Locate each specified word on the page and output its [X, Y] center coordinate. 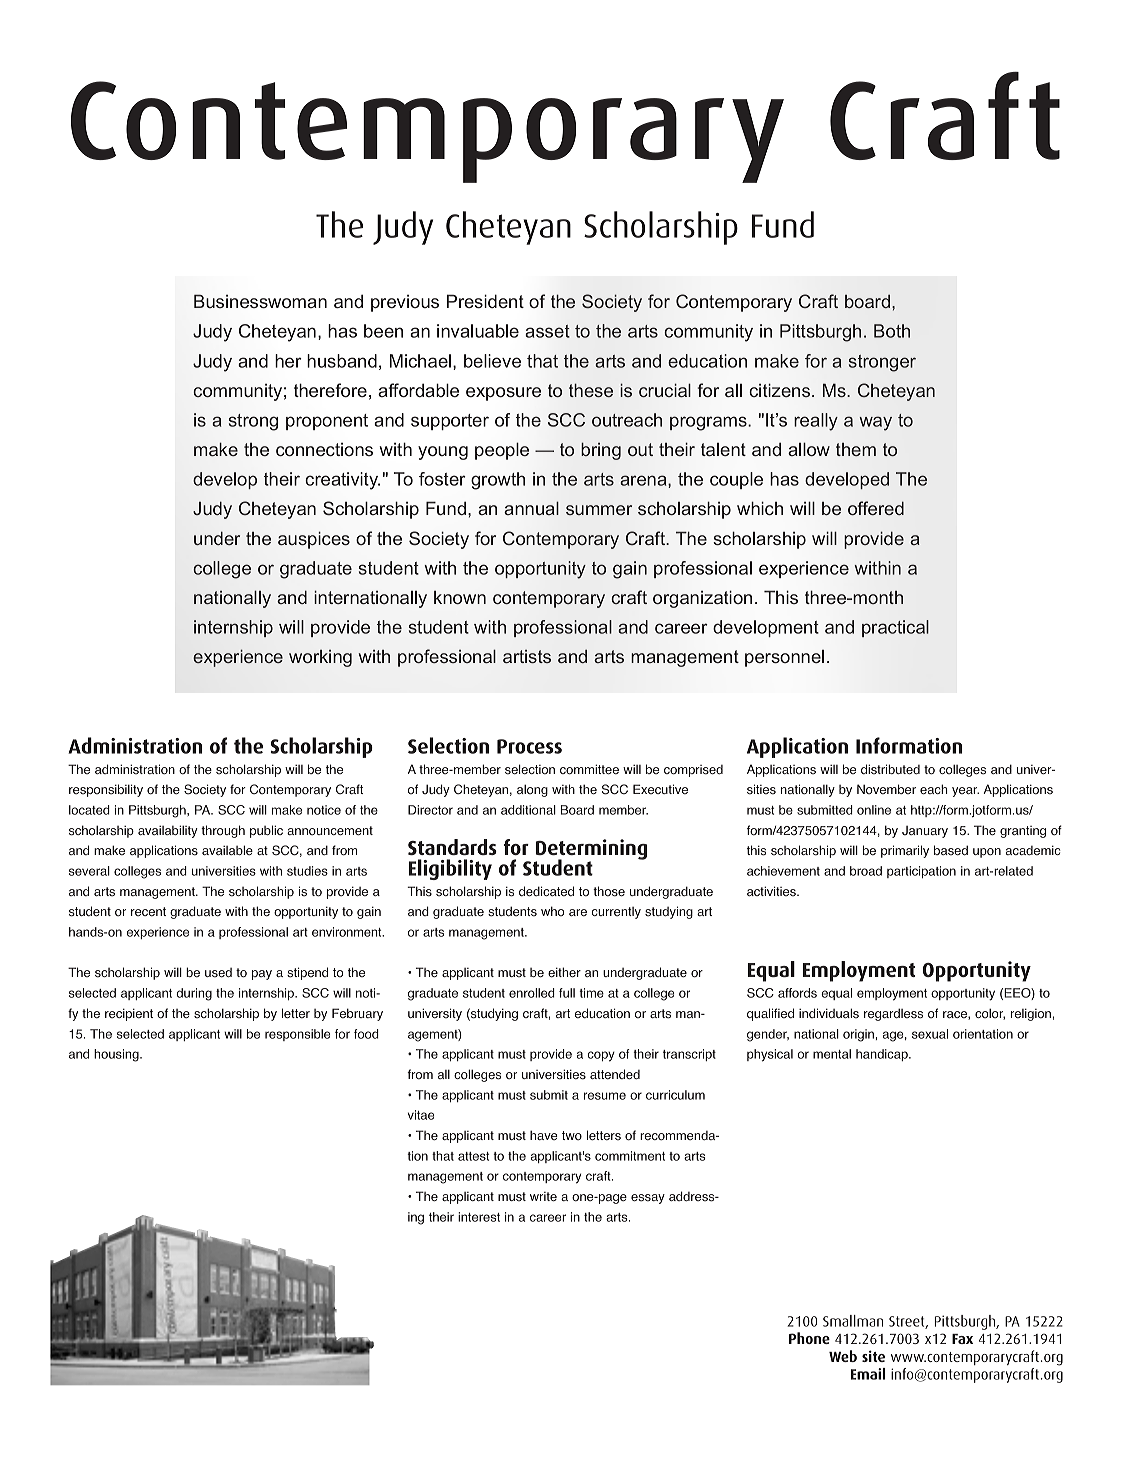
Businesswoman [260, 301]
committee [589, 769]
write [543, 1197]
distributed [890, 769]
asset [547, 331]
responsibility [106, 790]
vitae [421, 1115]
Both [892, 331]
